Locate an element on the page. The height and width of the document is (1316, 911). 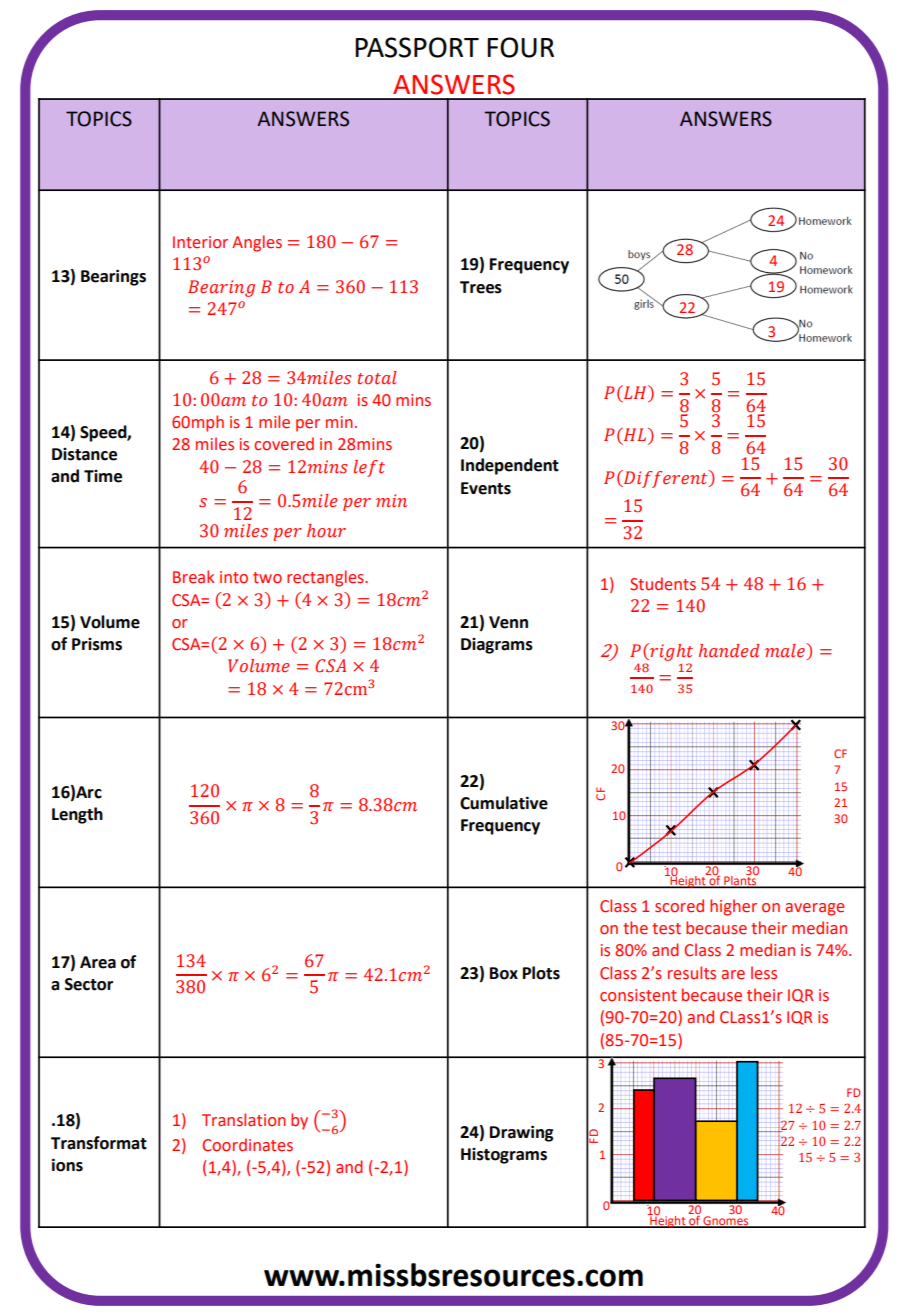
PASSPORT is located at coordinates (417, 47).
